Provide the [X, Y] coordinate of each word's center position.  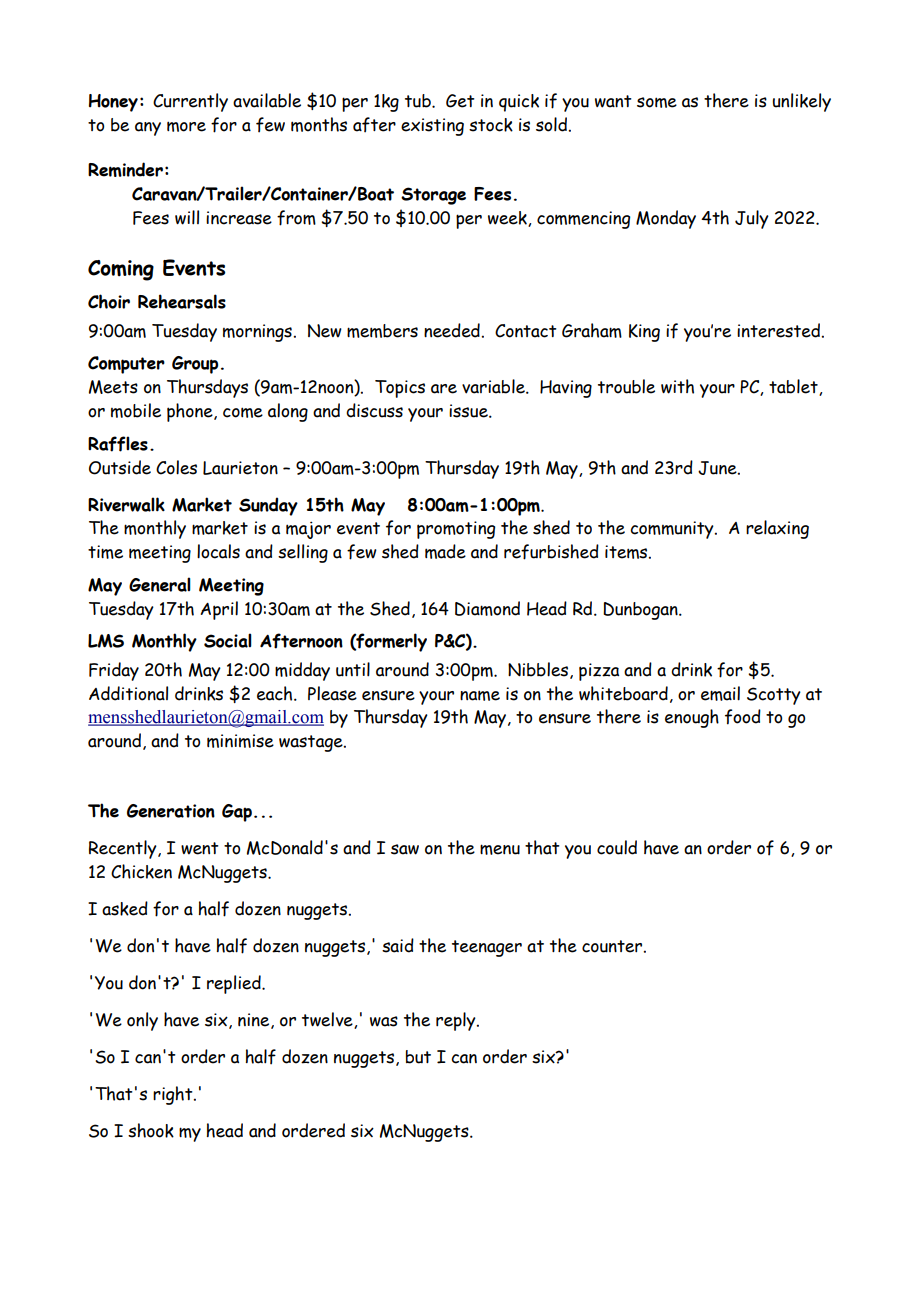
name [480, 695]
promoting [456, 530]
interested [778, 330]
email [720, 693]
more [186, 126]
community [673, 530]
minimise [240, 741]
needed [452, 330]
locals [218, 551]
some [657, 102]
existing [432, 127]
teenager [487, 948]
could [617, 847]
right [174, 1095]
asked [125, 908]
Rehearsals [182, 301]
